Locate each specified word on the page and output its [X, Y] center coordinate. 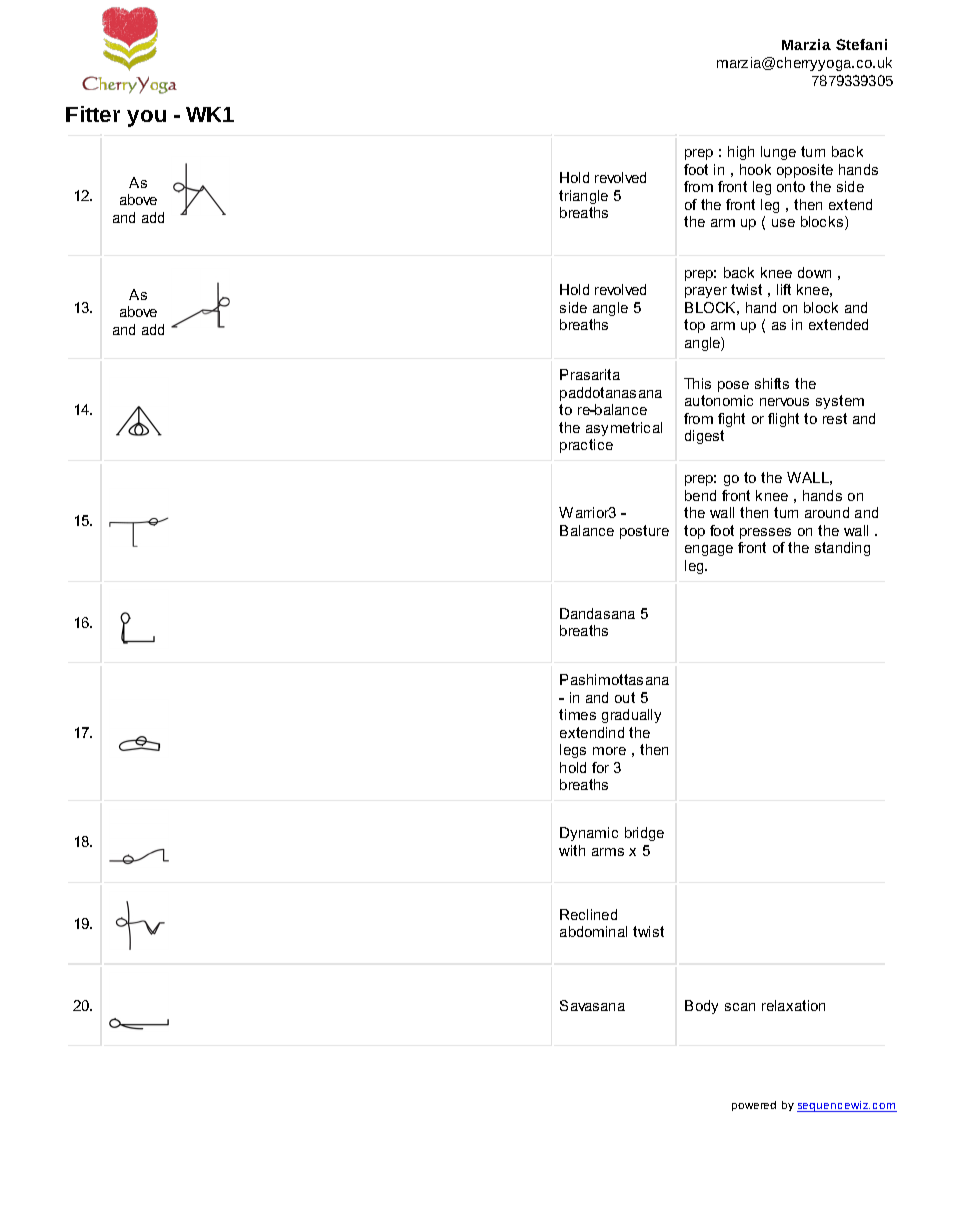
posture [644, 532]
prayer [706, 292]
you [146, 118]
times [577, 714]
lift [784, 289]
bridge [644, 834]
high [741, 153]
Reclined [588, 914]
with [572, 850]
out [625, 697]
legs [573, 751]
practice [586, 446]
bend [700, 495]
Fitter [93, 114]
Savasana [592, 1005]
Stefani [861, 44]
